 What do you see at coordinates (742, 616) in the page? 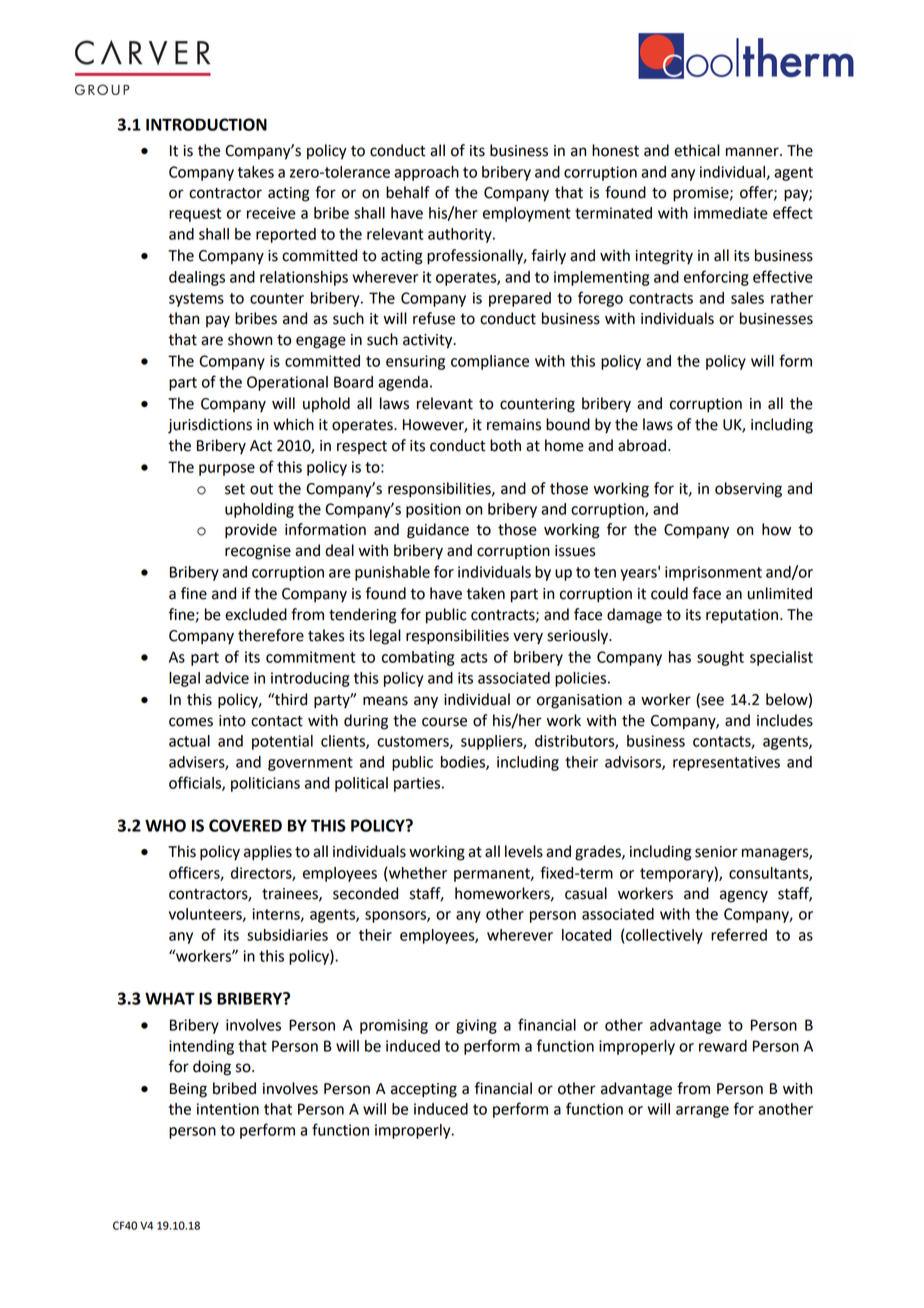
I see `reputation` at bounding box center [742, 616].
